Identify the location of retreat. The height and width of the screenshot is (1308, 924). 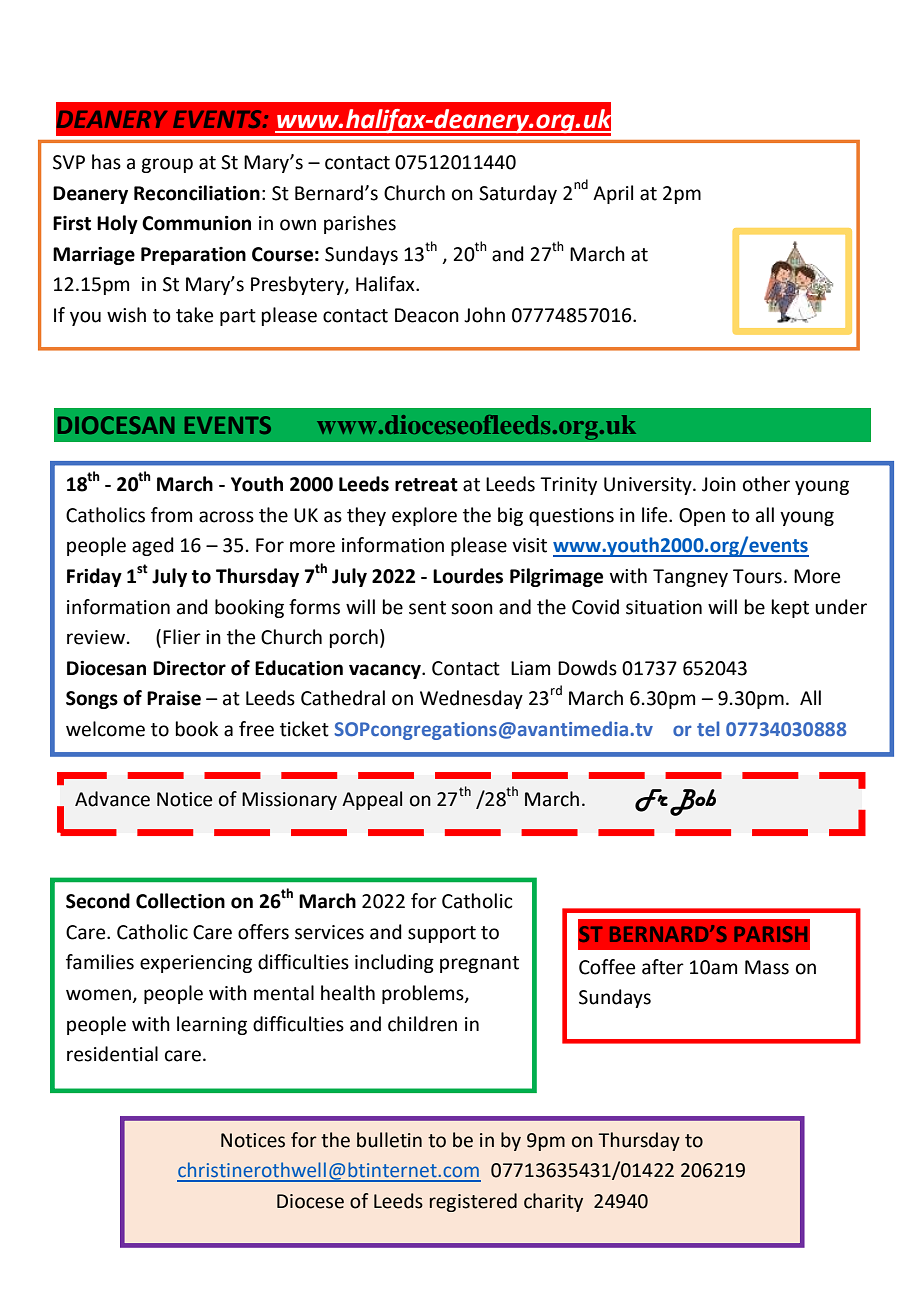
(426, 485).
